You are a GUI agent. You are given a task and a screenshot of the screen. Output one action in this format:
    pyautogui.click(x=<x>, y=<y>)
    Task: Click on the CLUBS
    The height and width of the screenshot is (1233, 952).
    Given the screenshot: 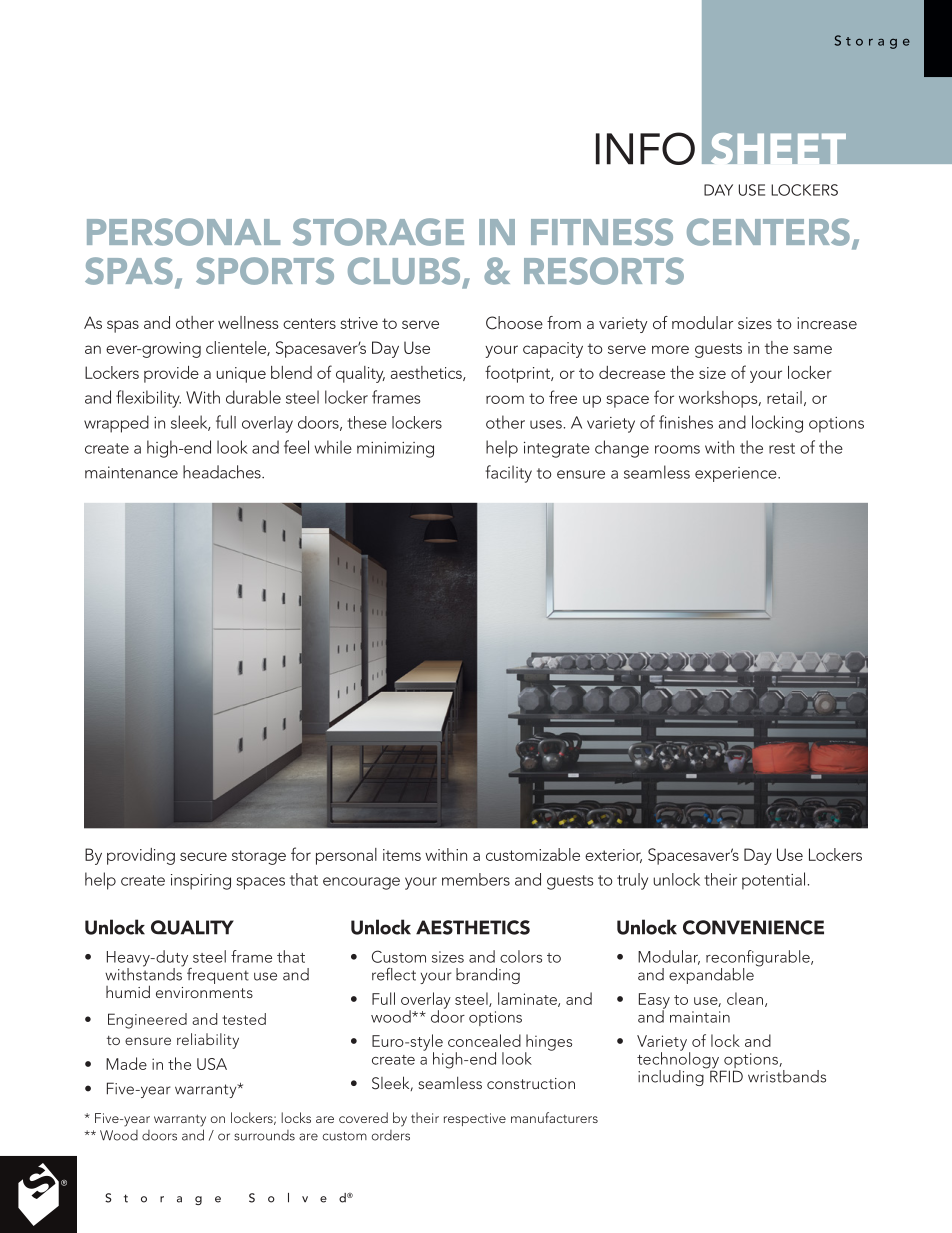 What is the action you would take?
    pyautogui.click(x=404, y=271)
